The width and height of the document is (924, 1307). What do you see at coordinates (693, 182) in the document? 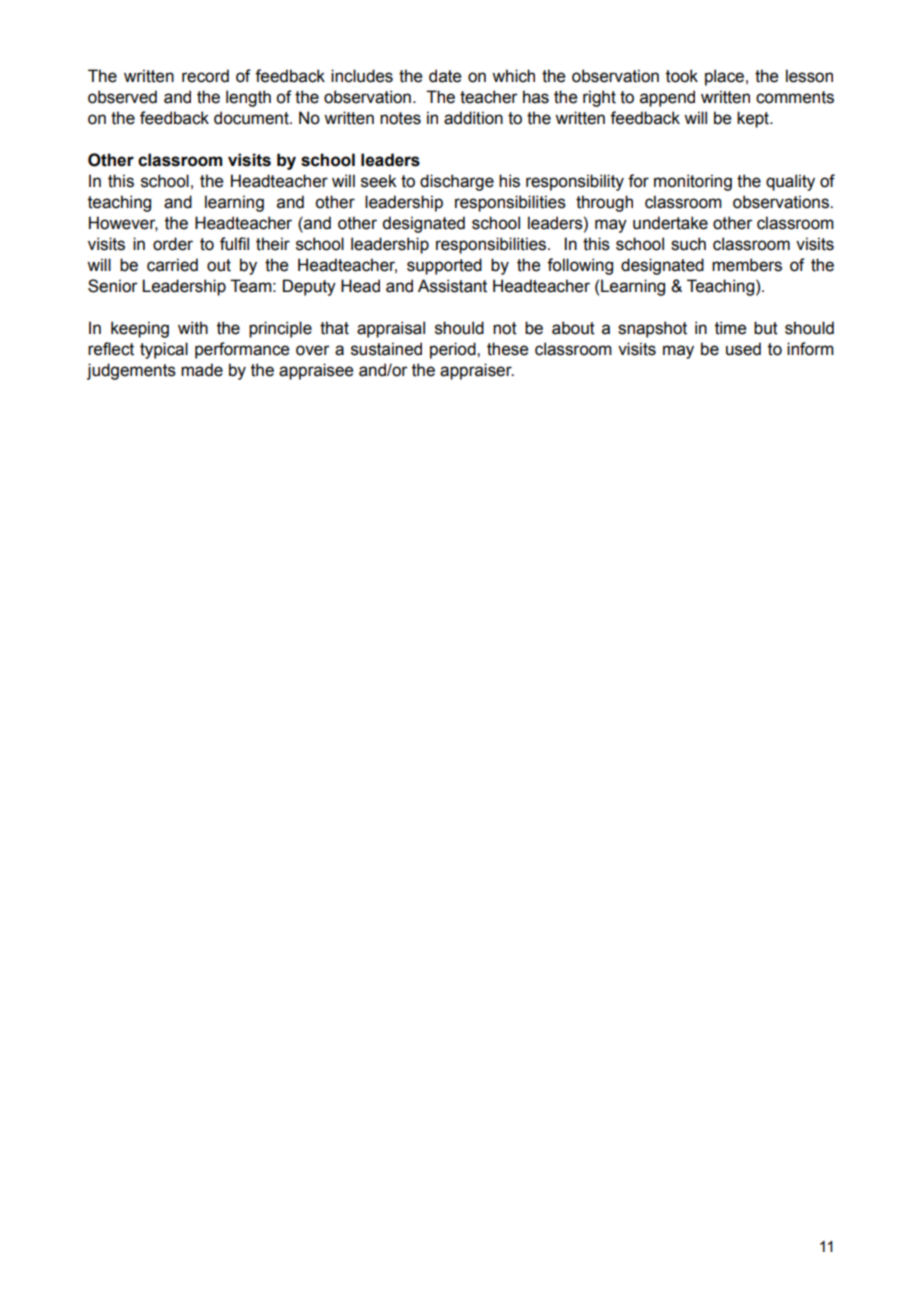
I see `monitoring` at bounding box center [693, 182].
